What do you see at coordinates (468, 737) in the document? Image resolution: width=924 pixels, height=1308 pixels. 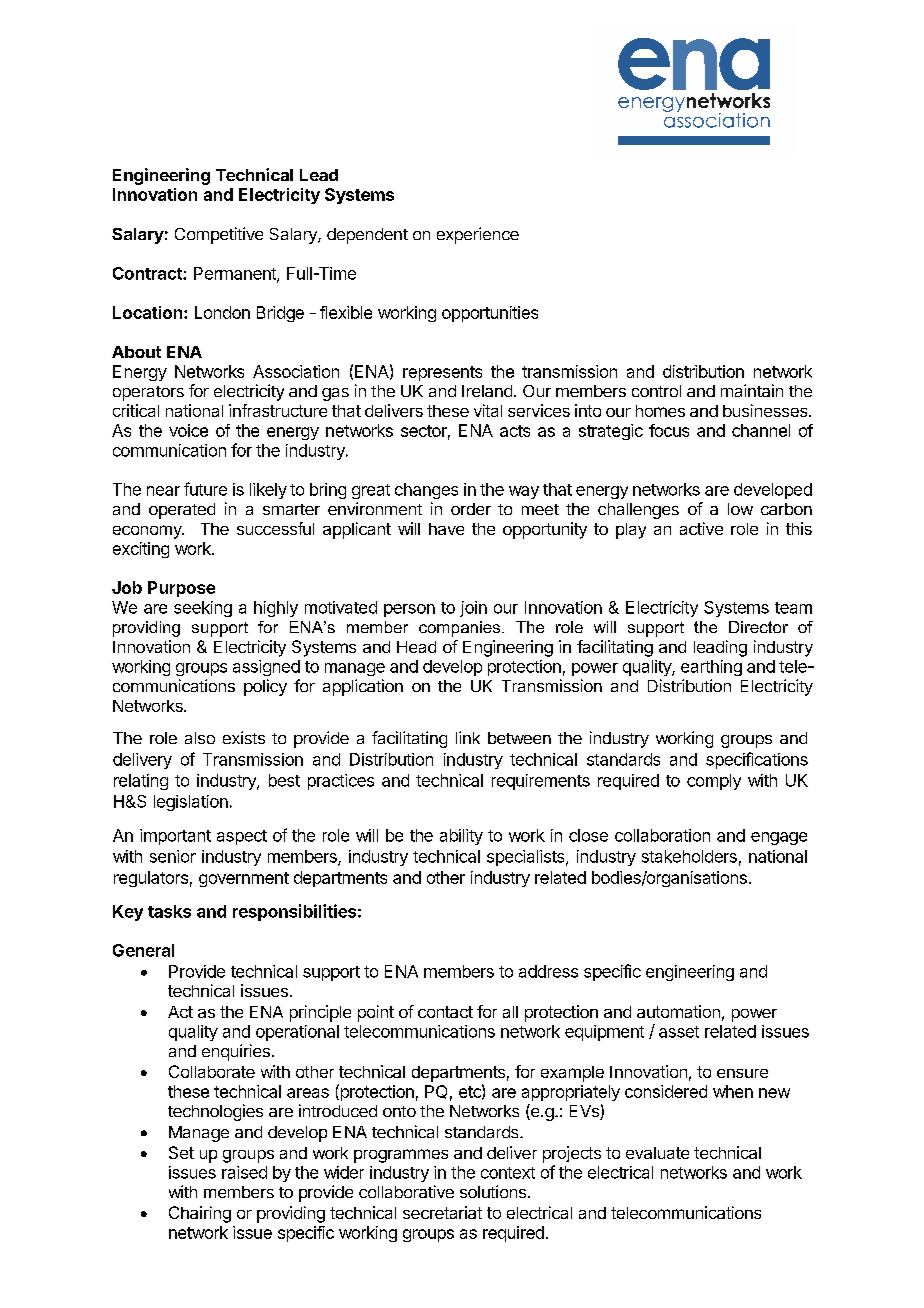 I see `link` at bounding box center [468, 737].
